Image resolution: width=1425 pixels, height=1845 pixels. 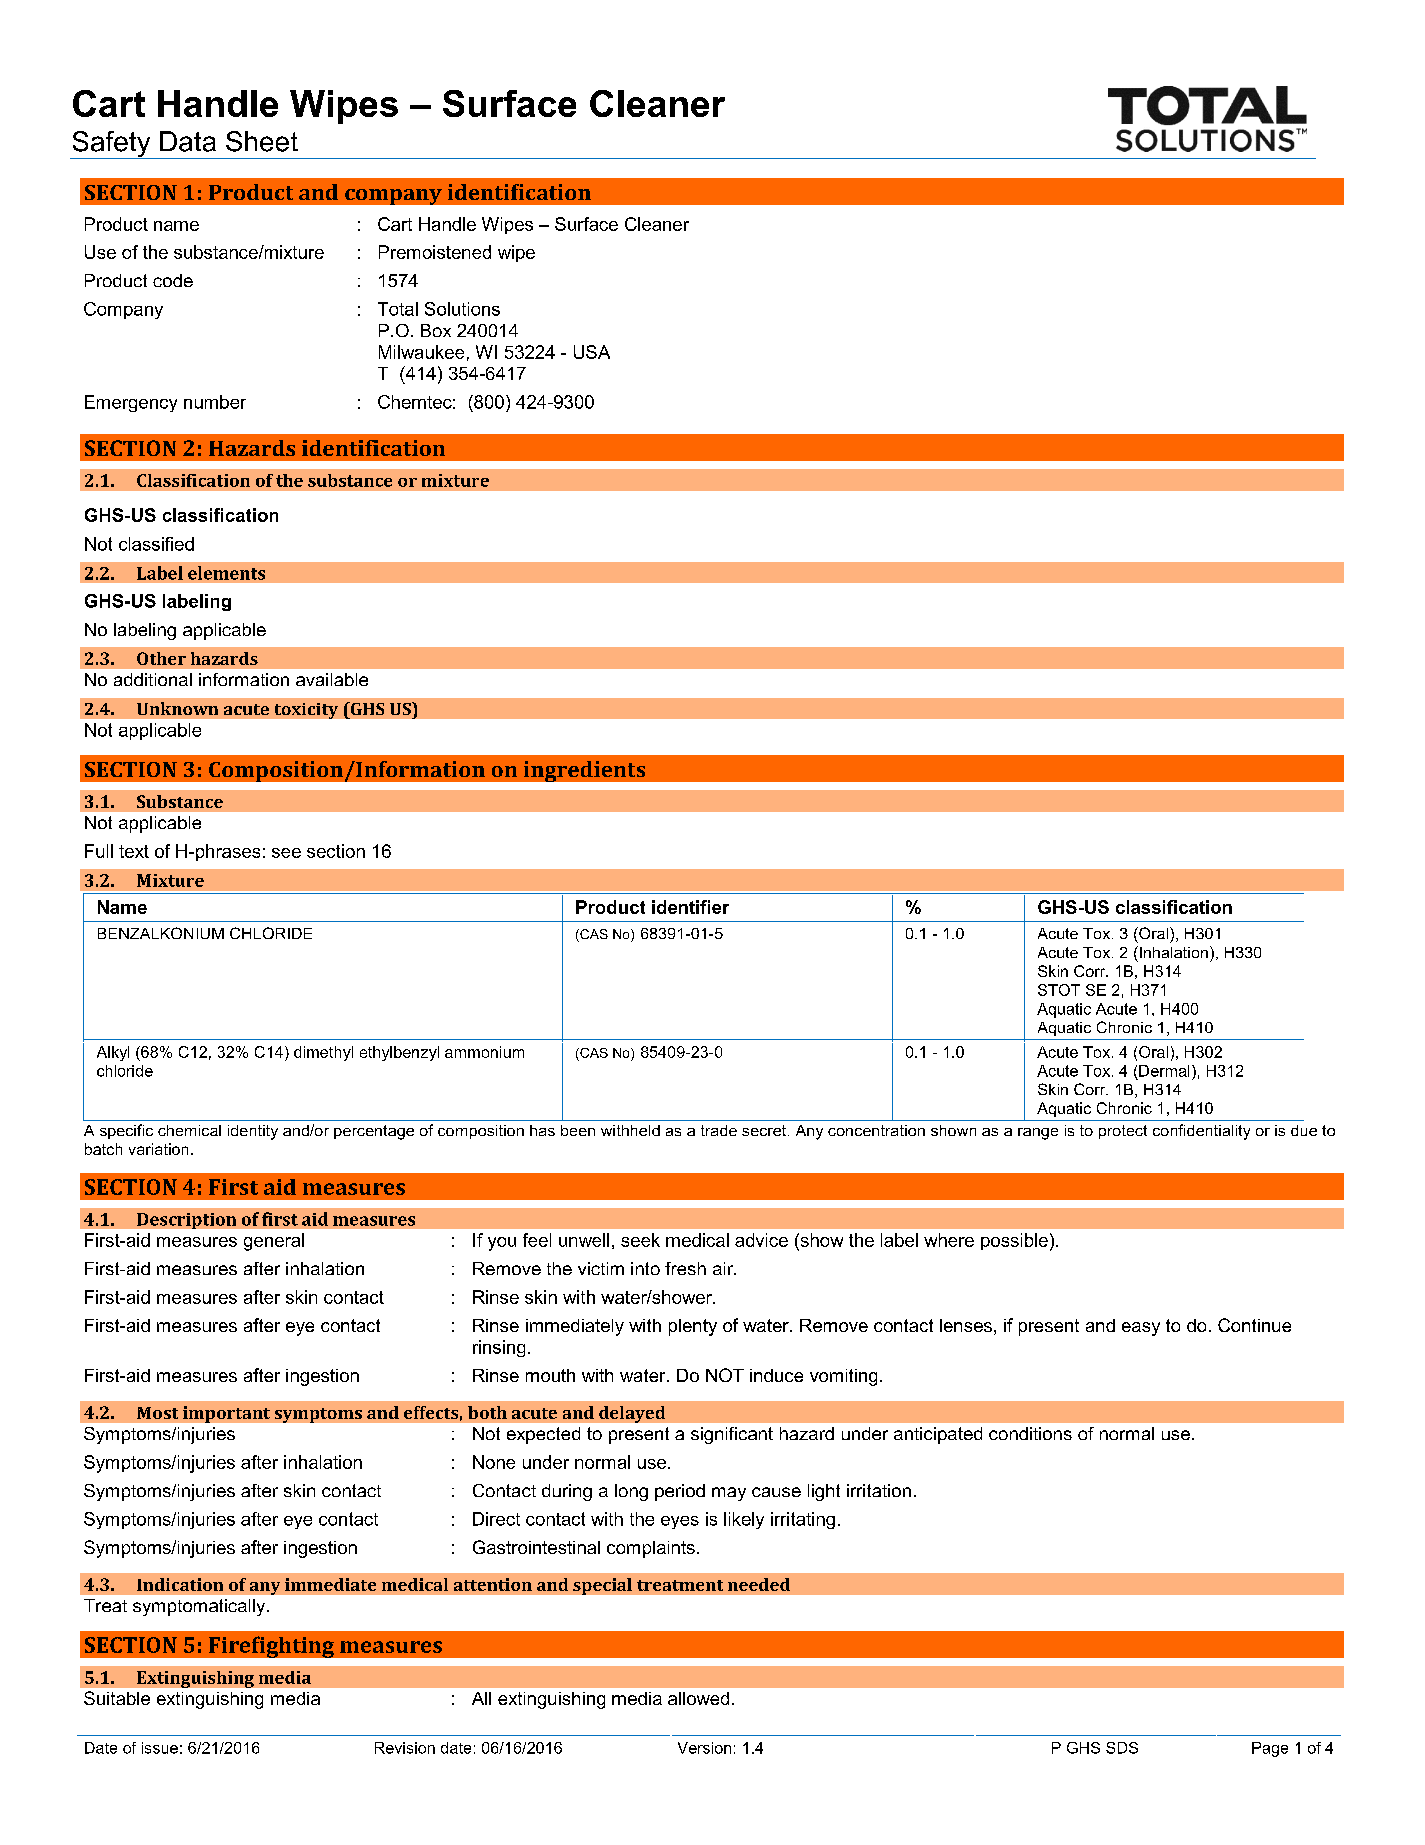 What do you see at coordinates (156, 544) in the document?
I see `classified` at bounding box center [156, 544].
